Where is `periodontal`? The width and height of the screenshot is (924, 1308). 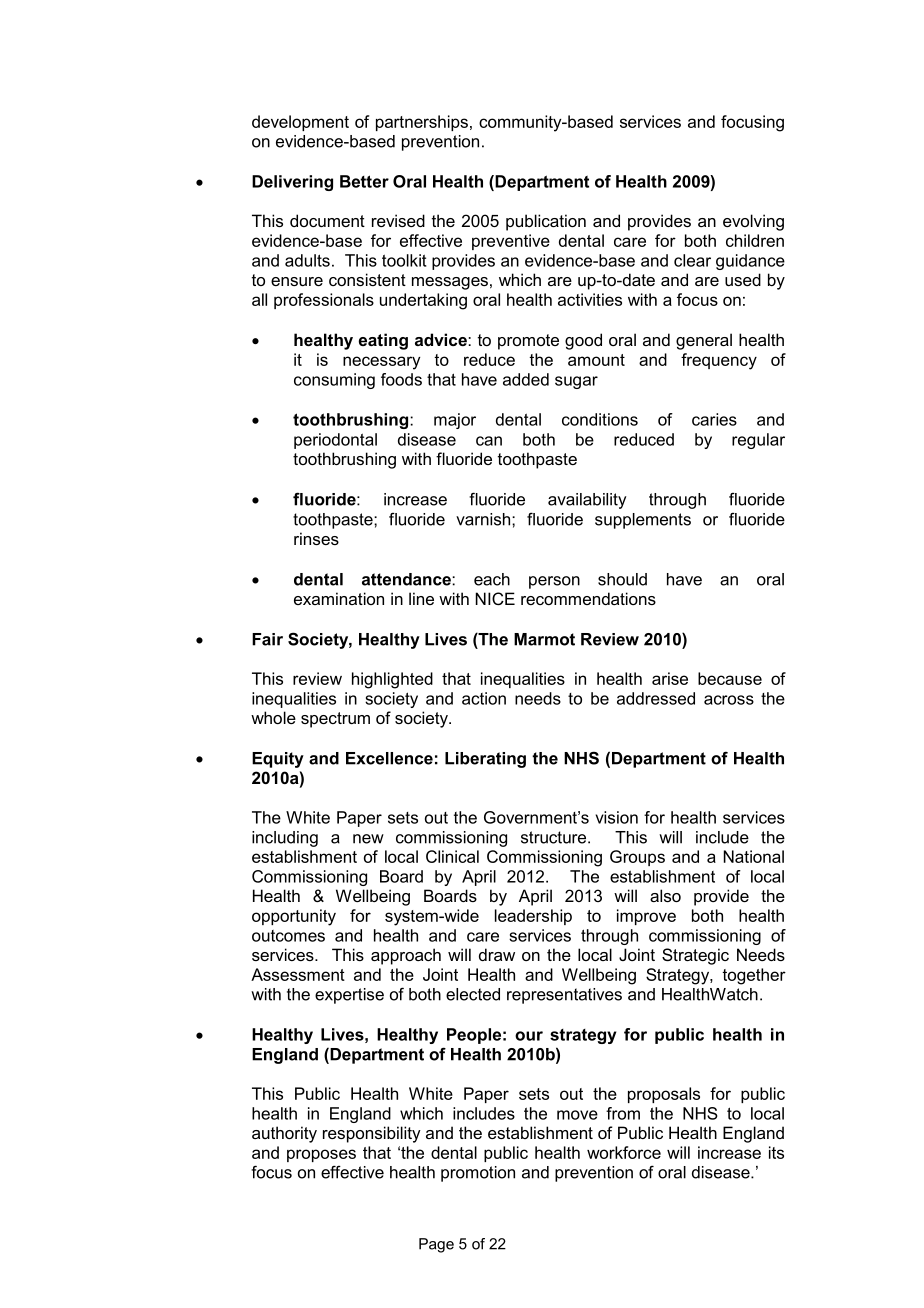
periodontal is located at coordinates (335, 441).
